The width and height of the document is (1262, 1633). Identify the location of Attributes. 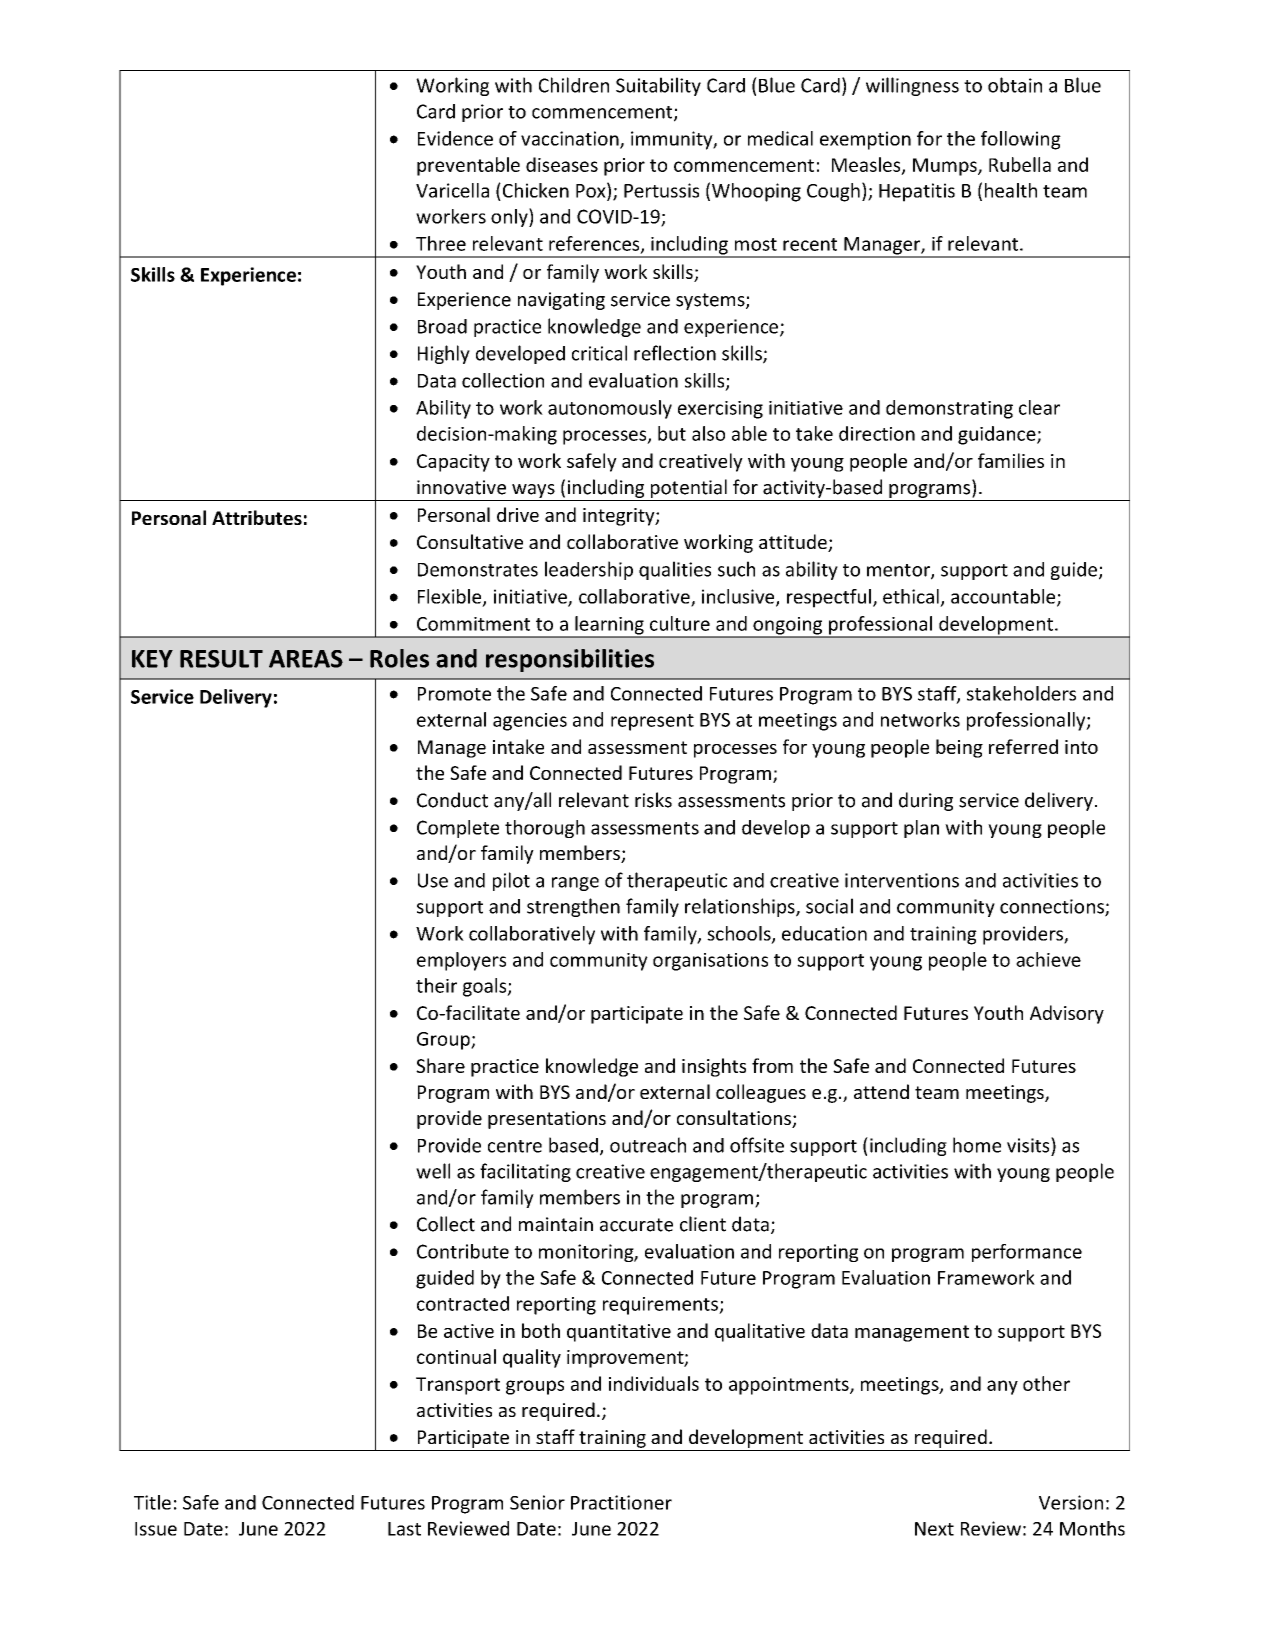
(257, 517).
